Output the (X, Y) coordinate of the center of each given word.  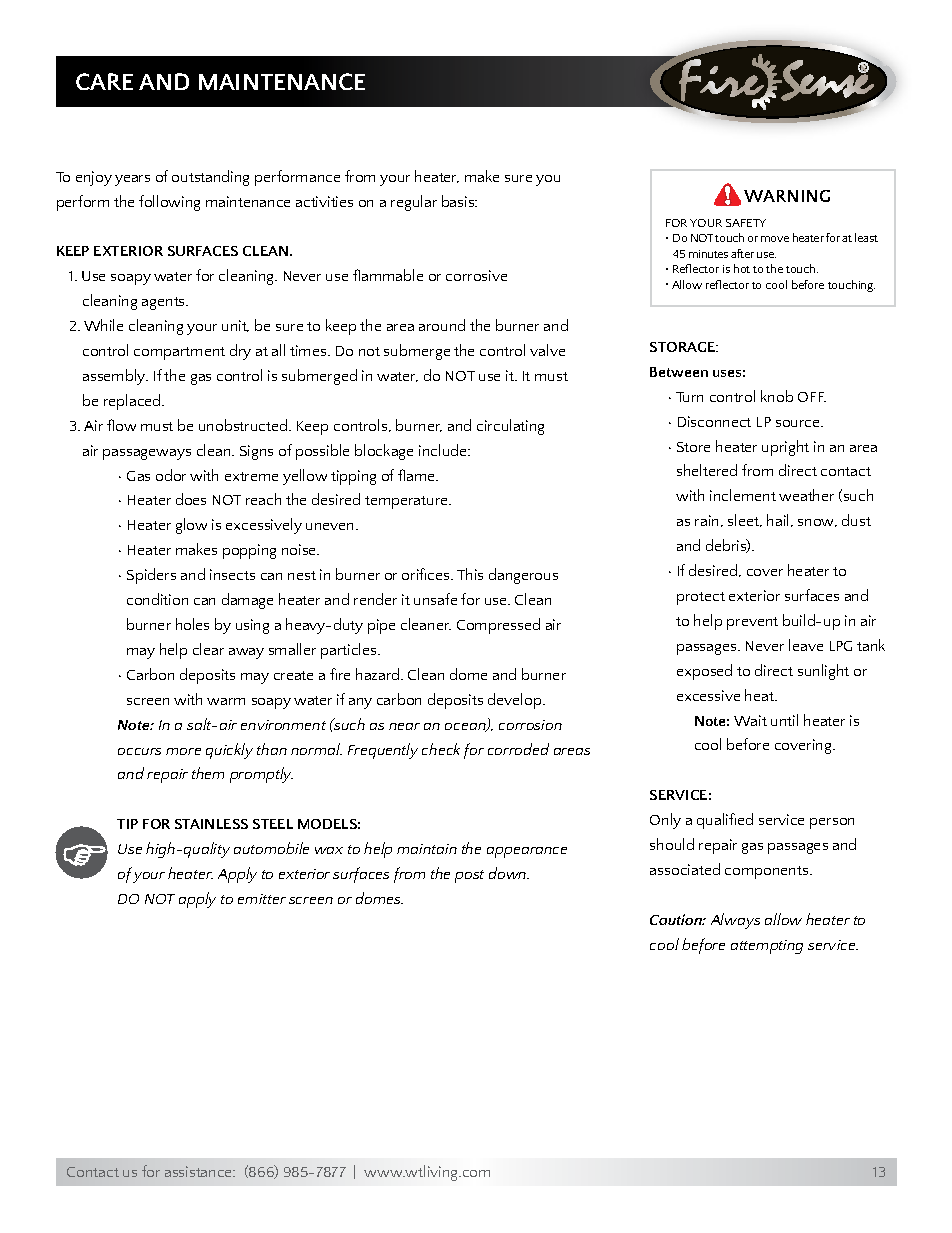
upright (785, 448)
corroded (518, 749)
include (444, 450)
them (208, 773)
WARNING (787, 196)
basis (459, 201)
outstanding (210, 178)
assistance (200, 1171)
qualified (725, 821)
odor (171, 475)
